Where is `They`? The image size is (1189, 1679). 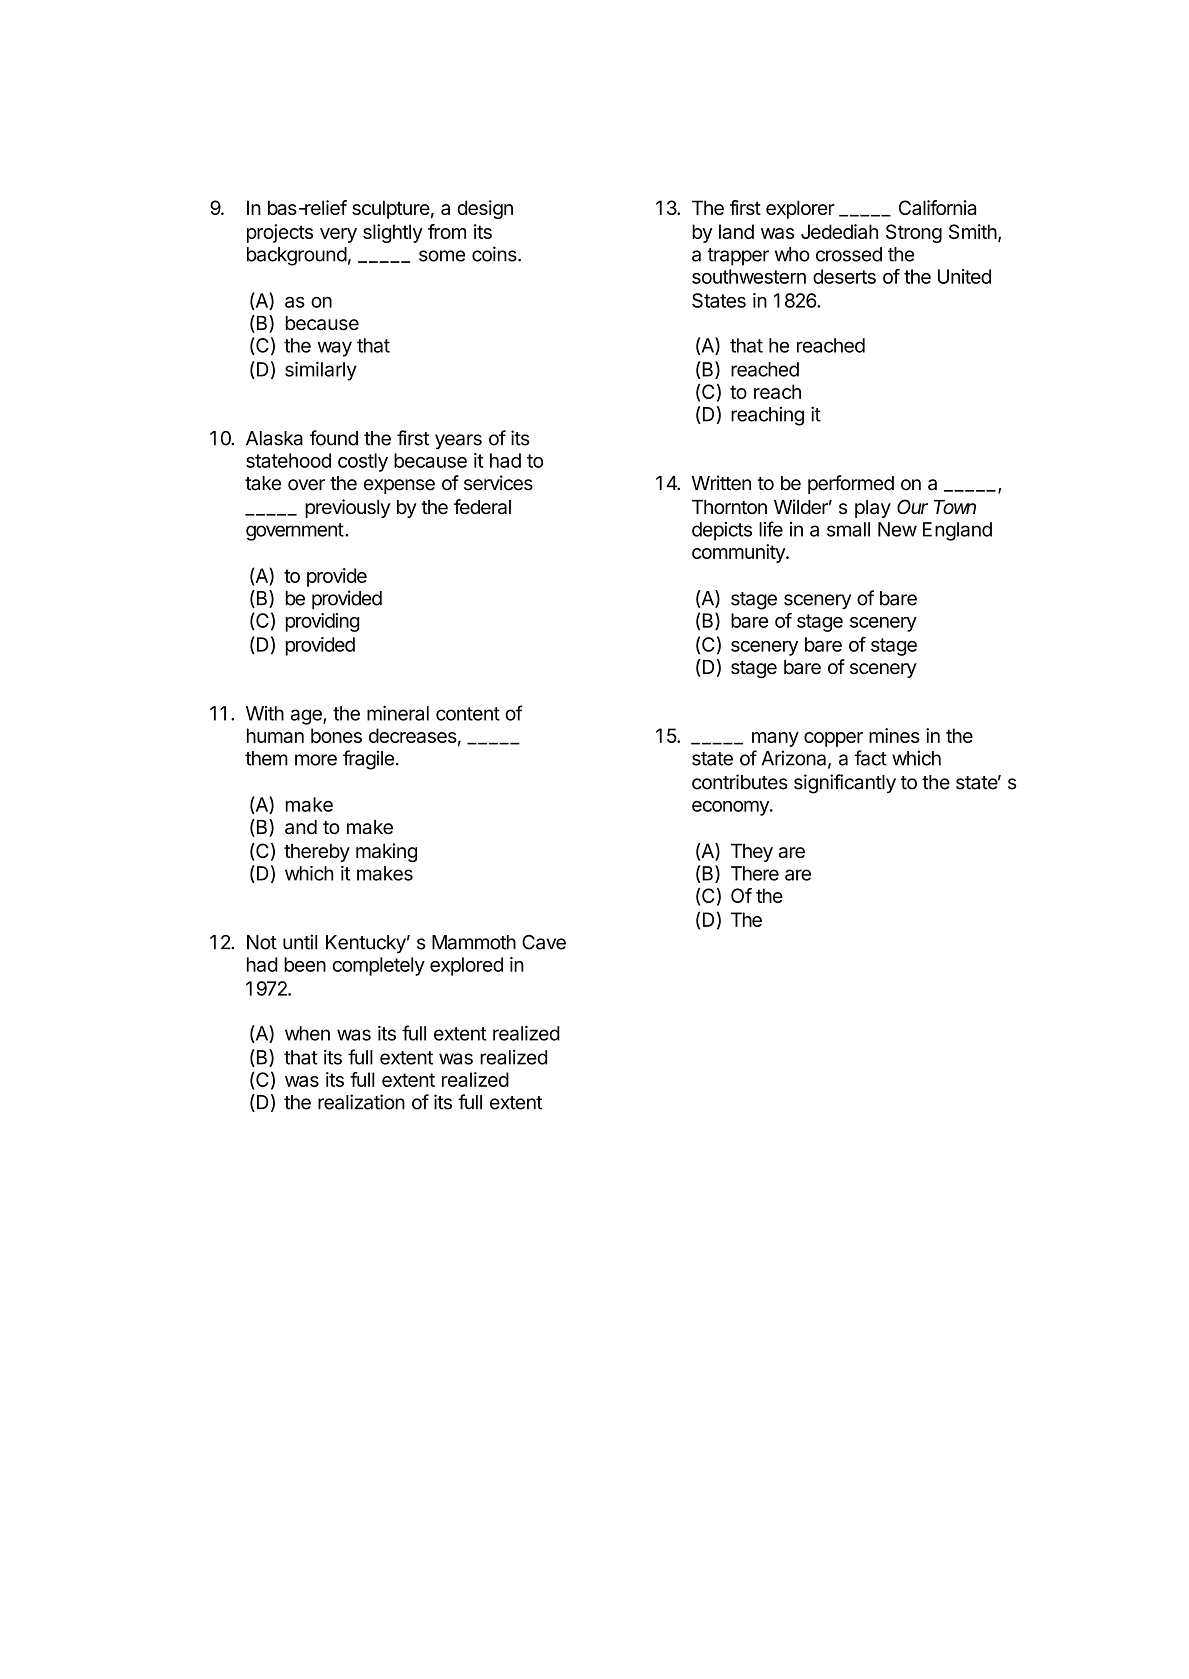
They is located at coordinates (752, 852).
